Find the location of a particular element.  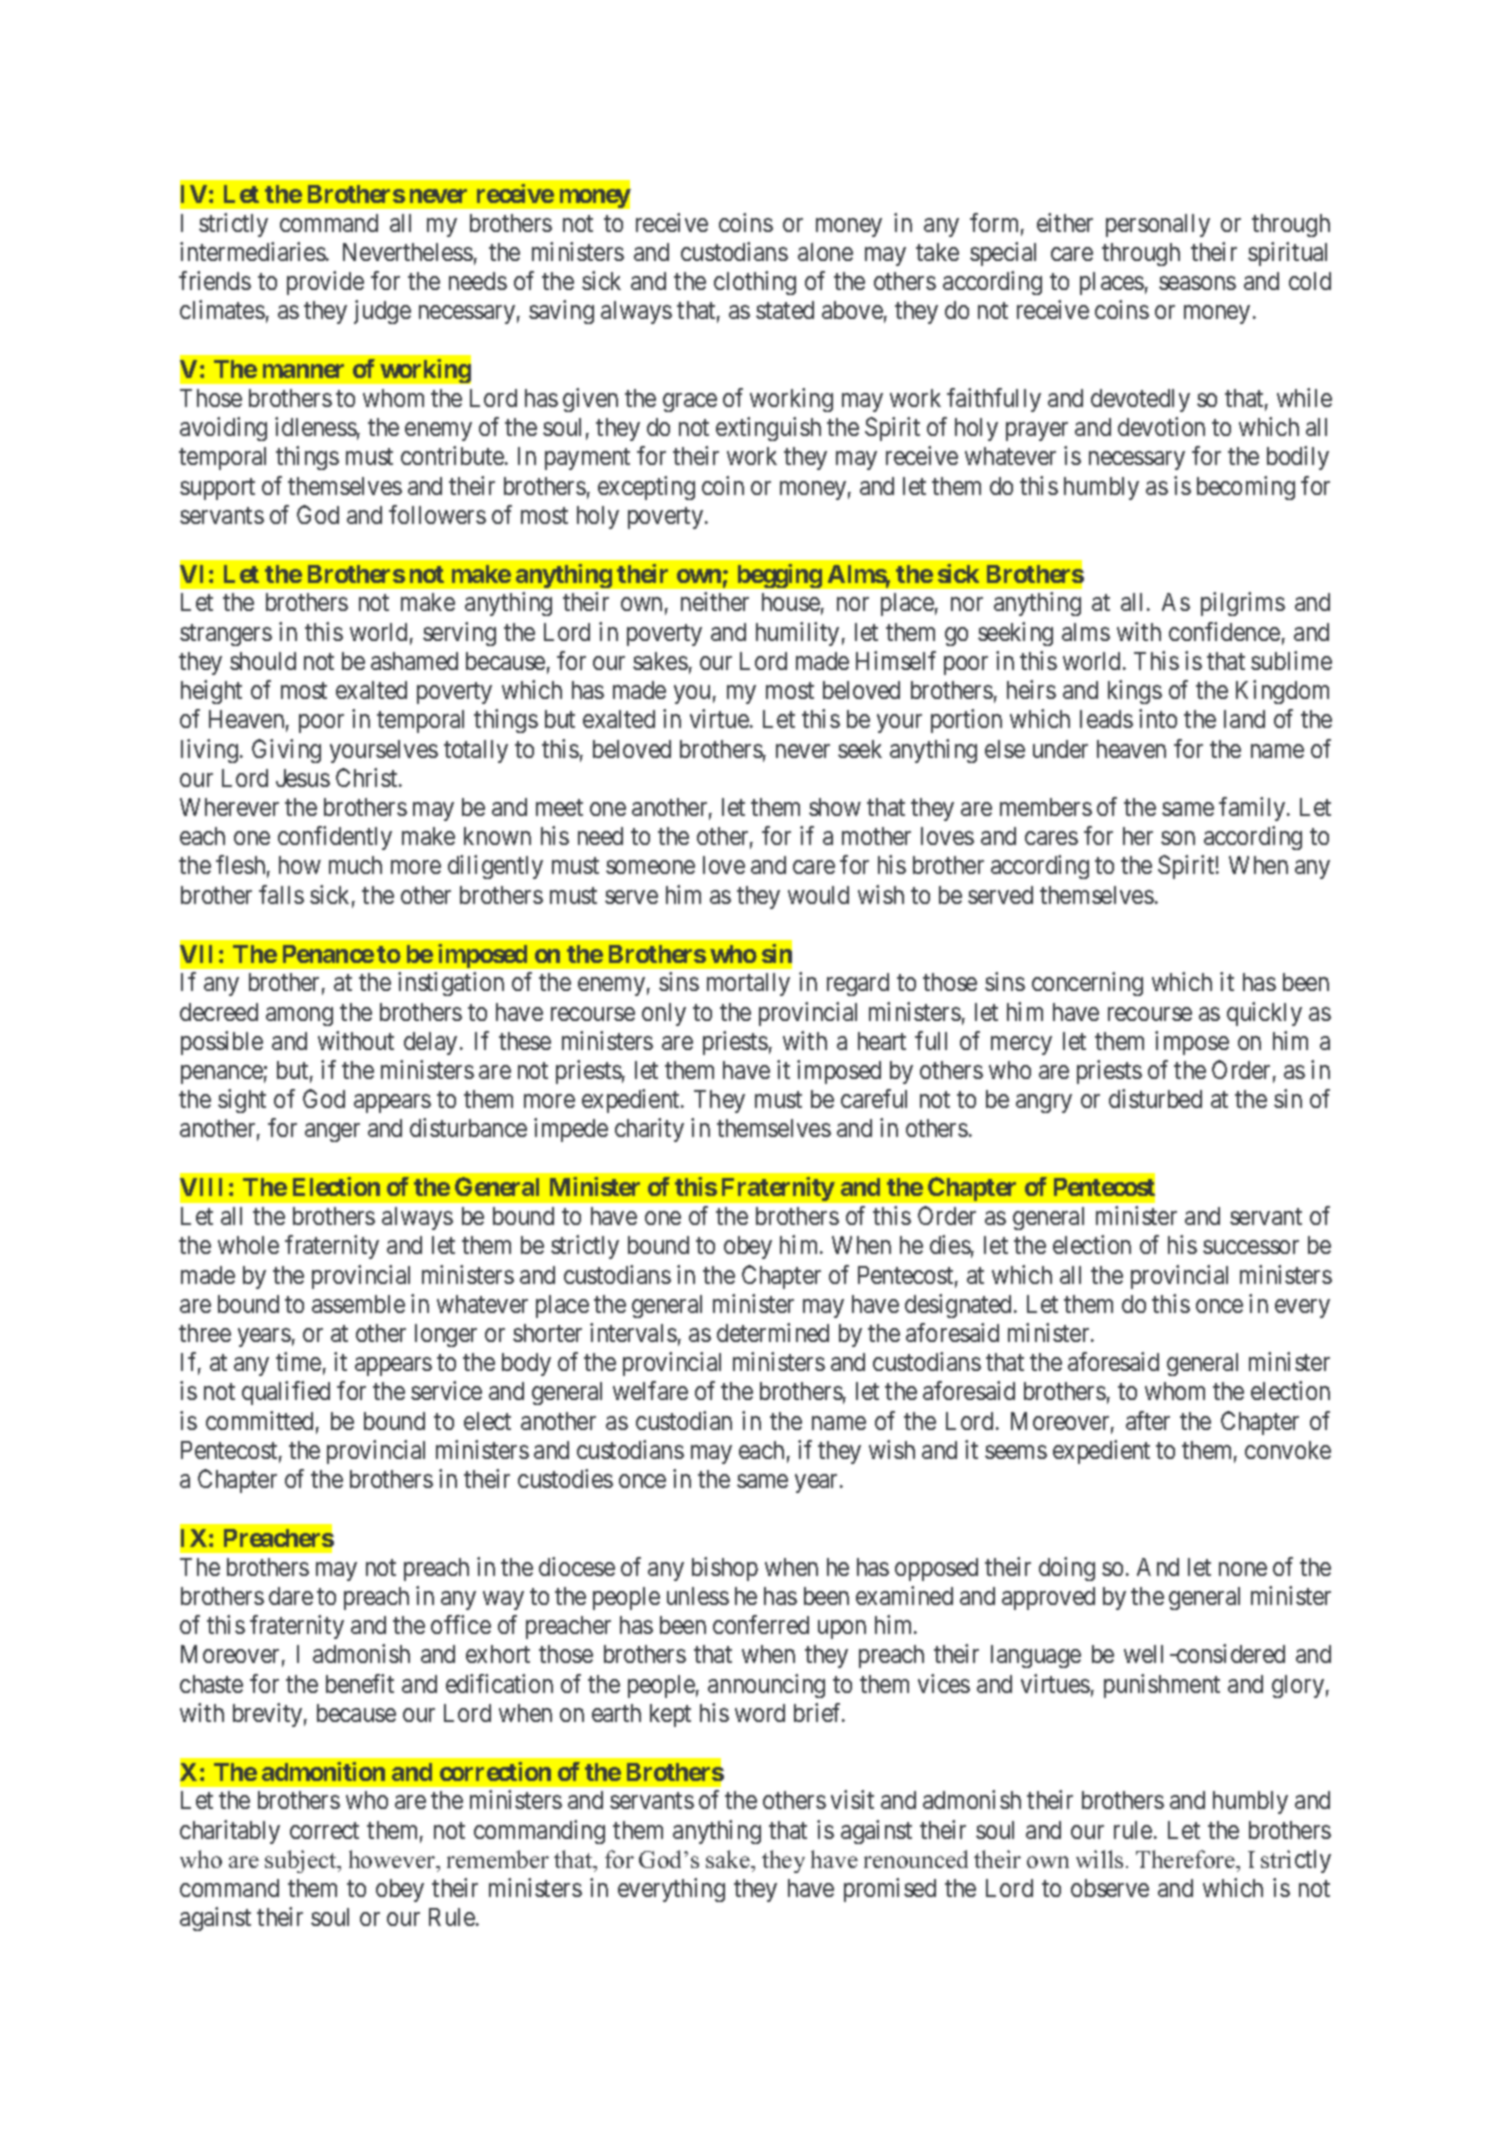

humility is located at coordinates (797, 634).
